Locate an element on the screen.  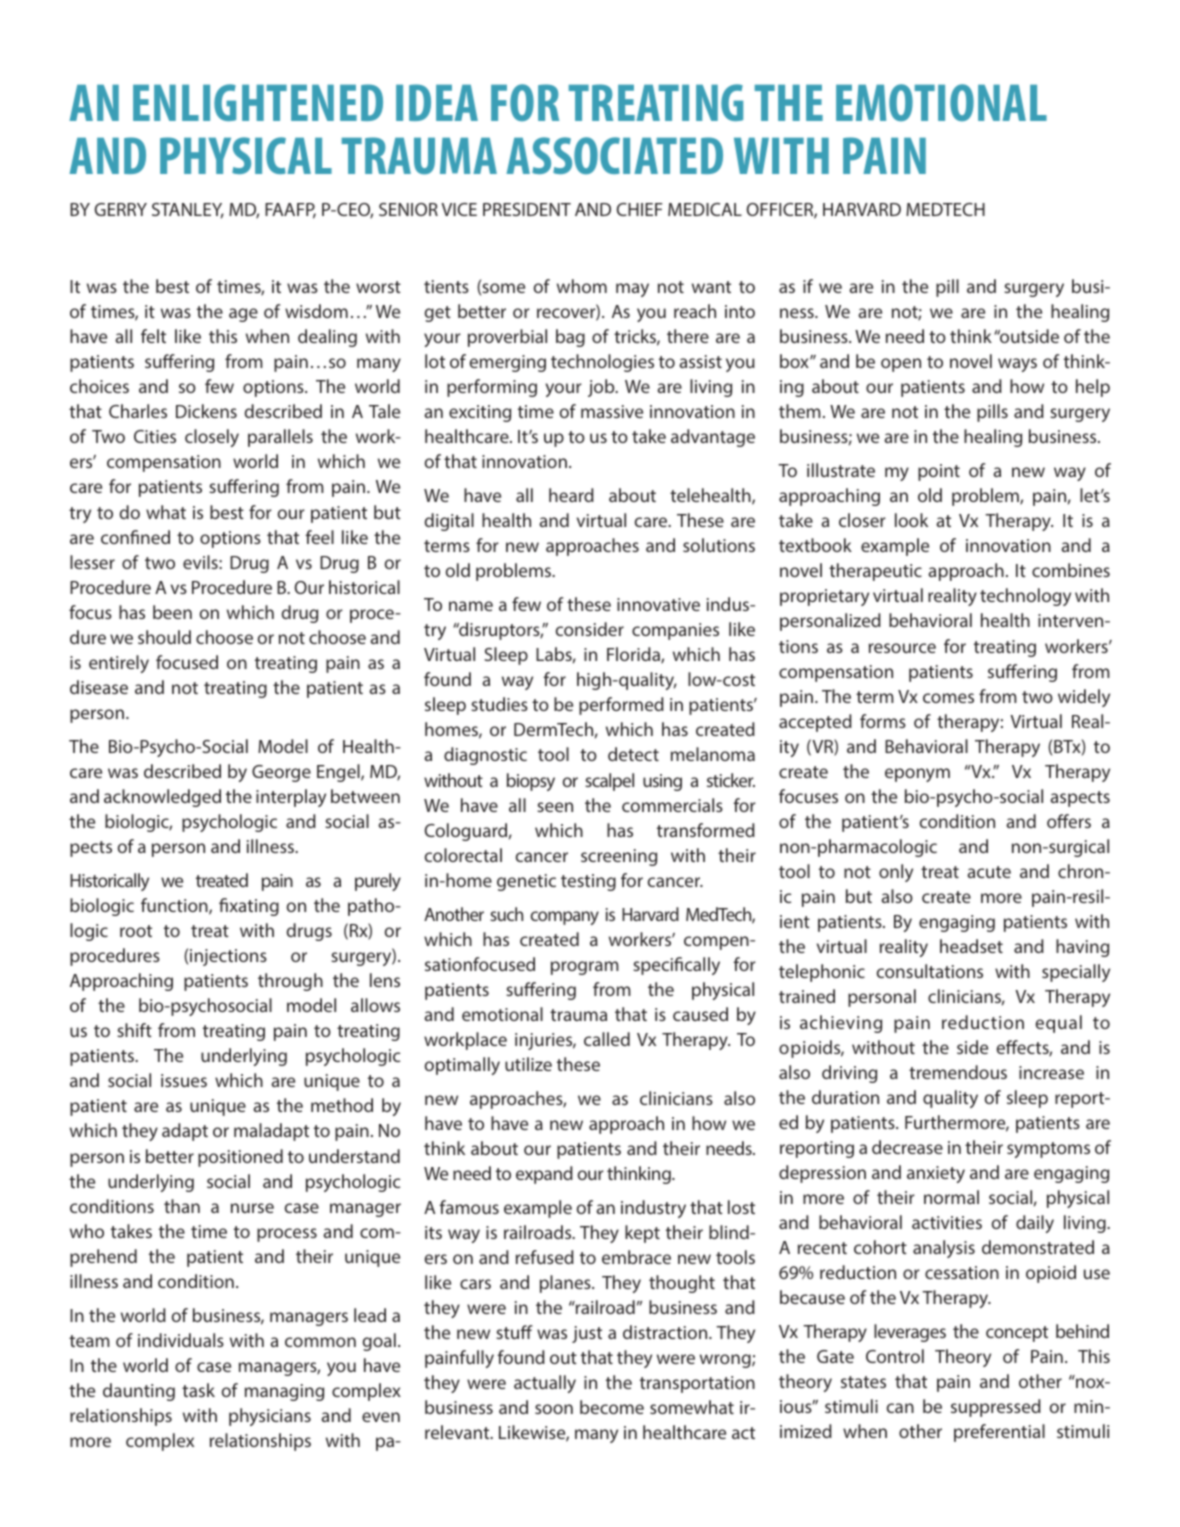
closely is located at coordinates (212, 438).
